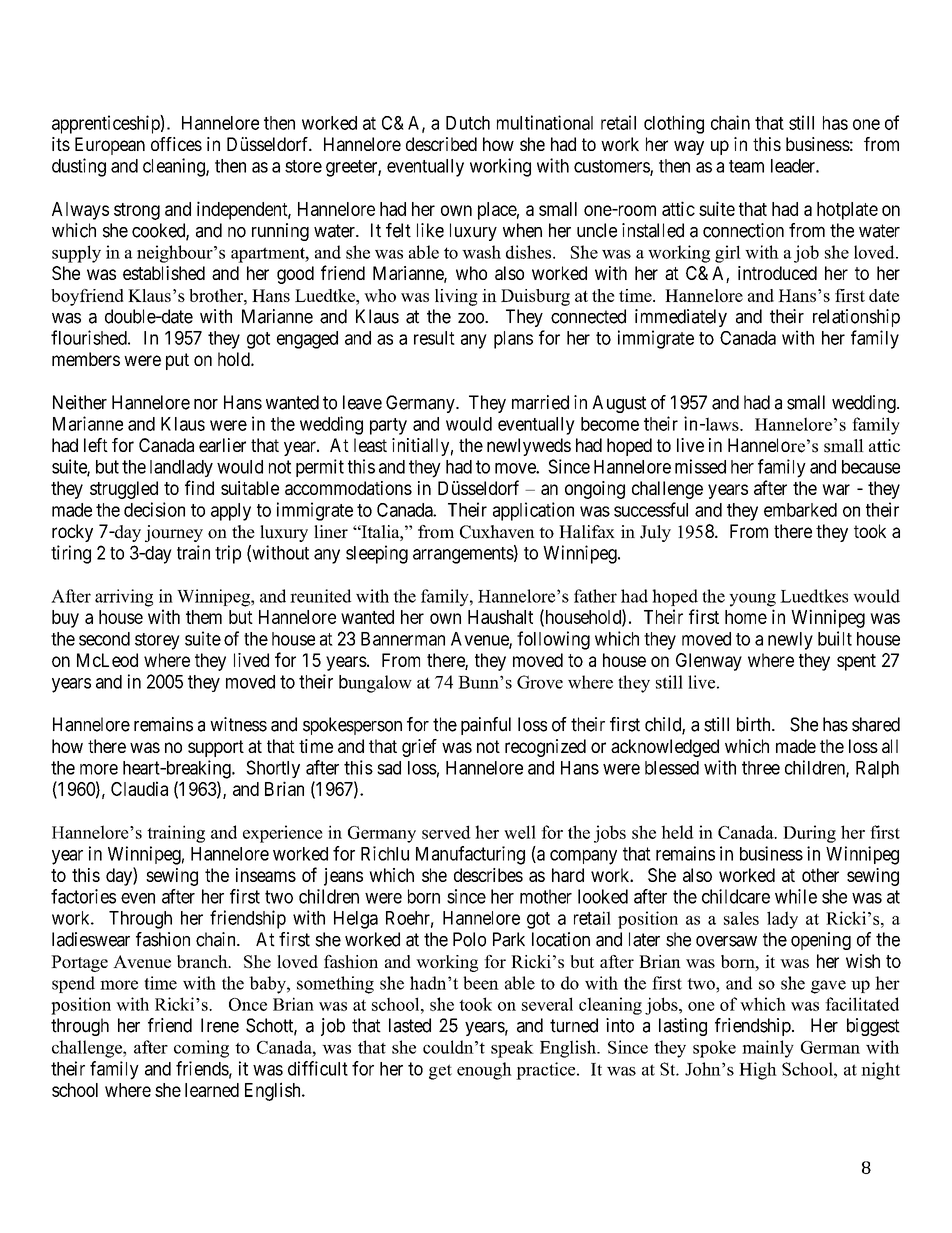 This screenshot has width=952, height=1233. I want to click on coming, so click(201, 1049).
